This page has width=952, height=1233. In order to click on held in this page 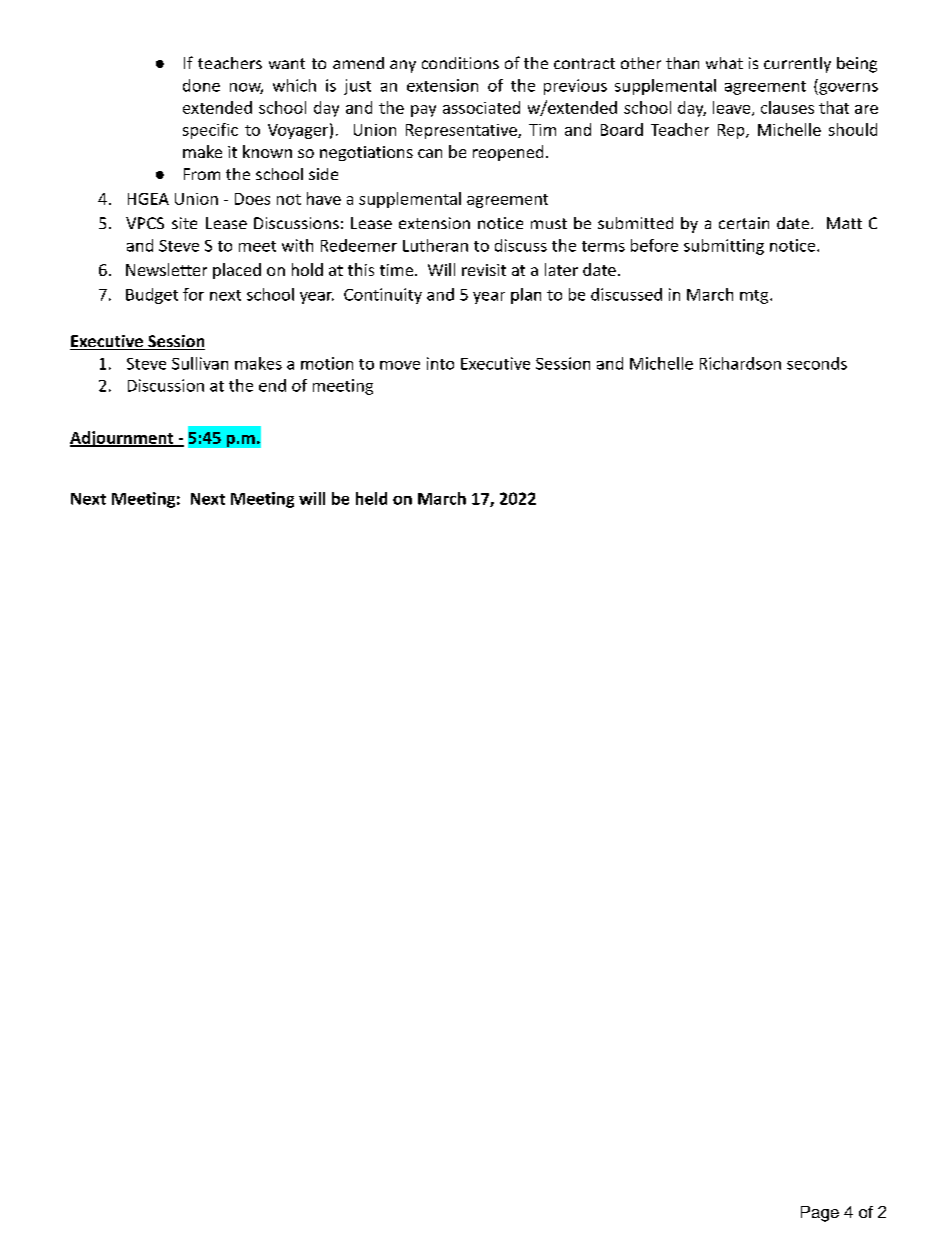, I will do `click(371, 498)`.
